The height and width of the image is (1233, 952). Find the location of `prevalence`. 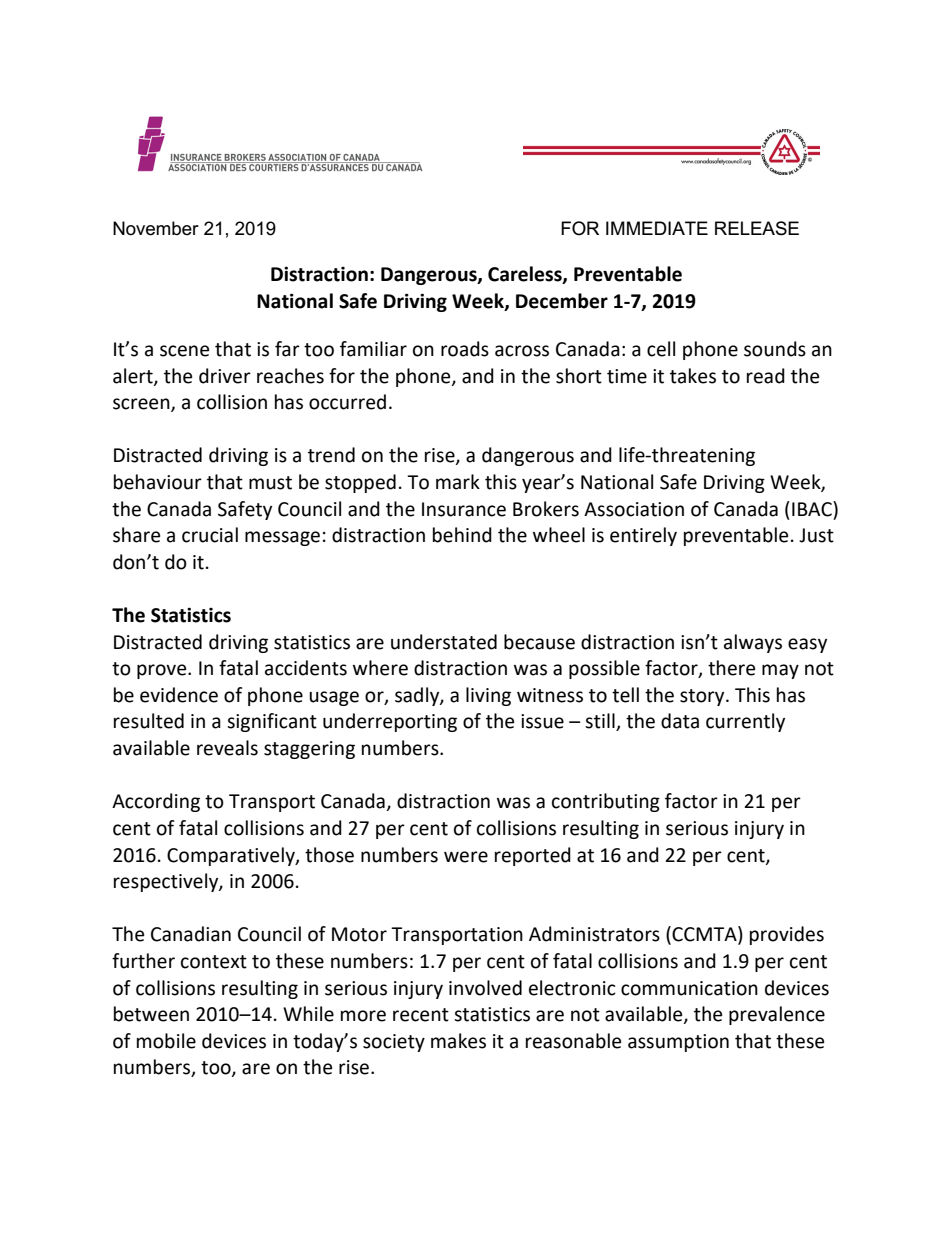

prevalence is located at coordinates (777, 1015).
